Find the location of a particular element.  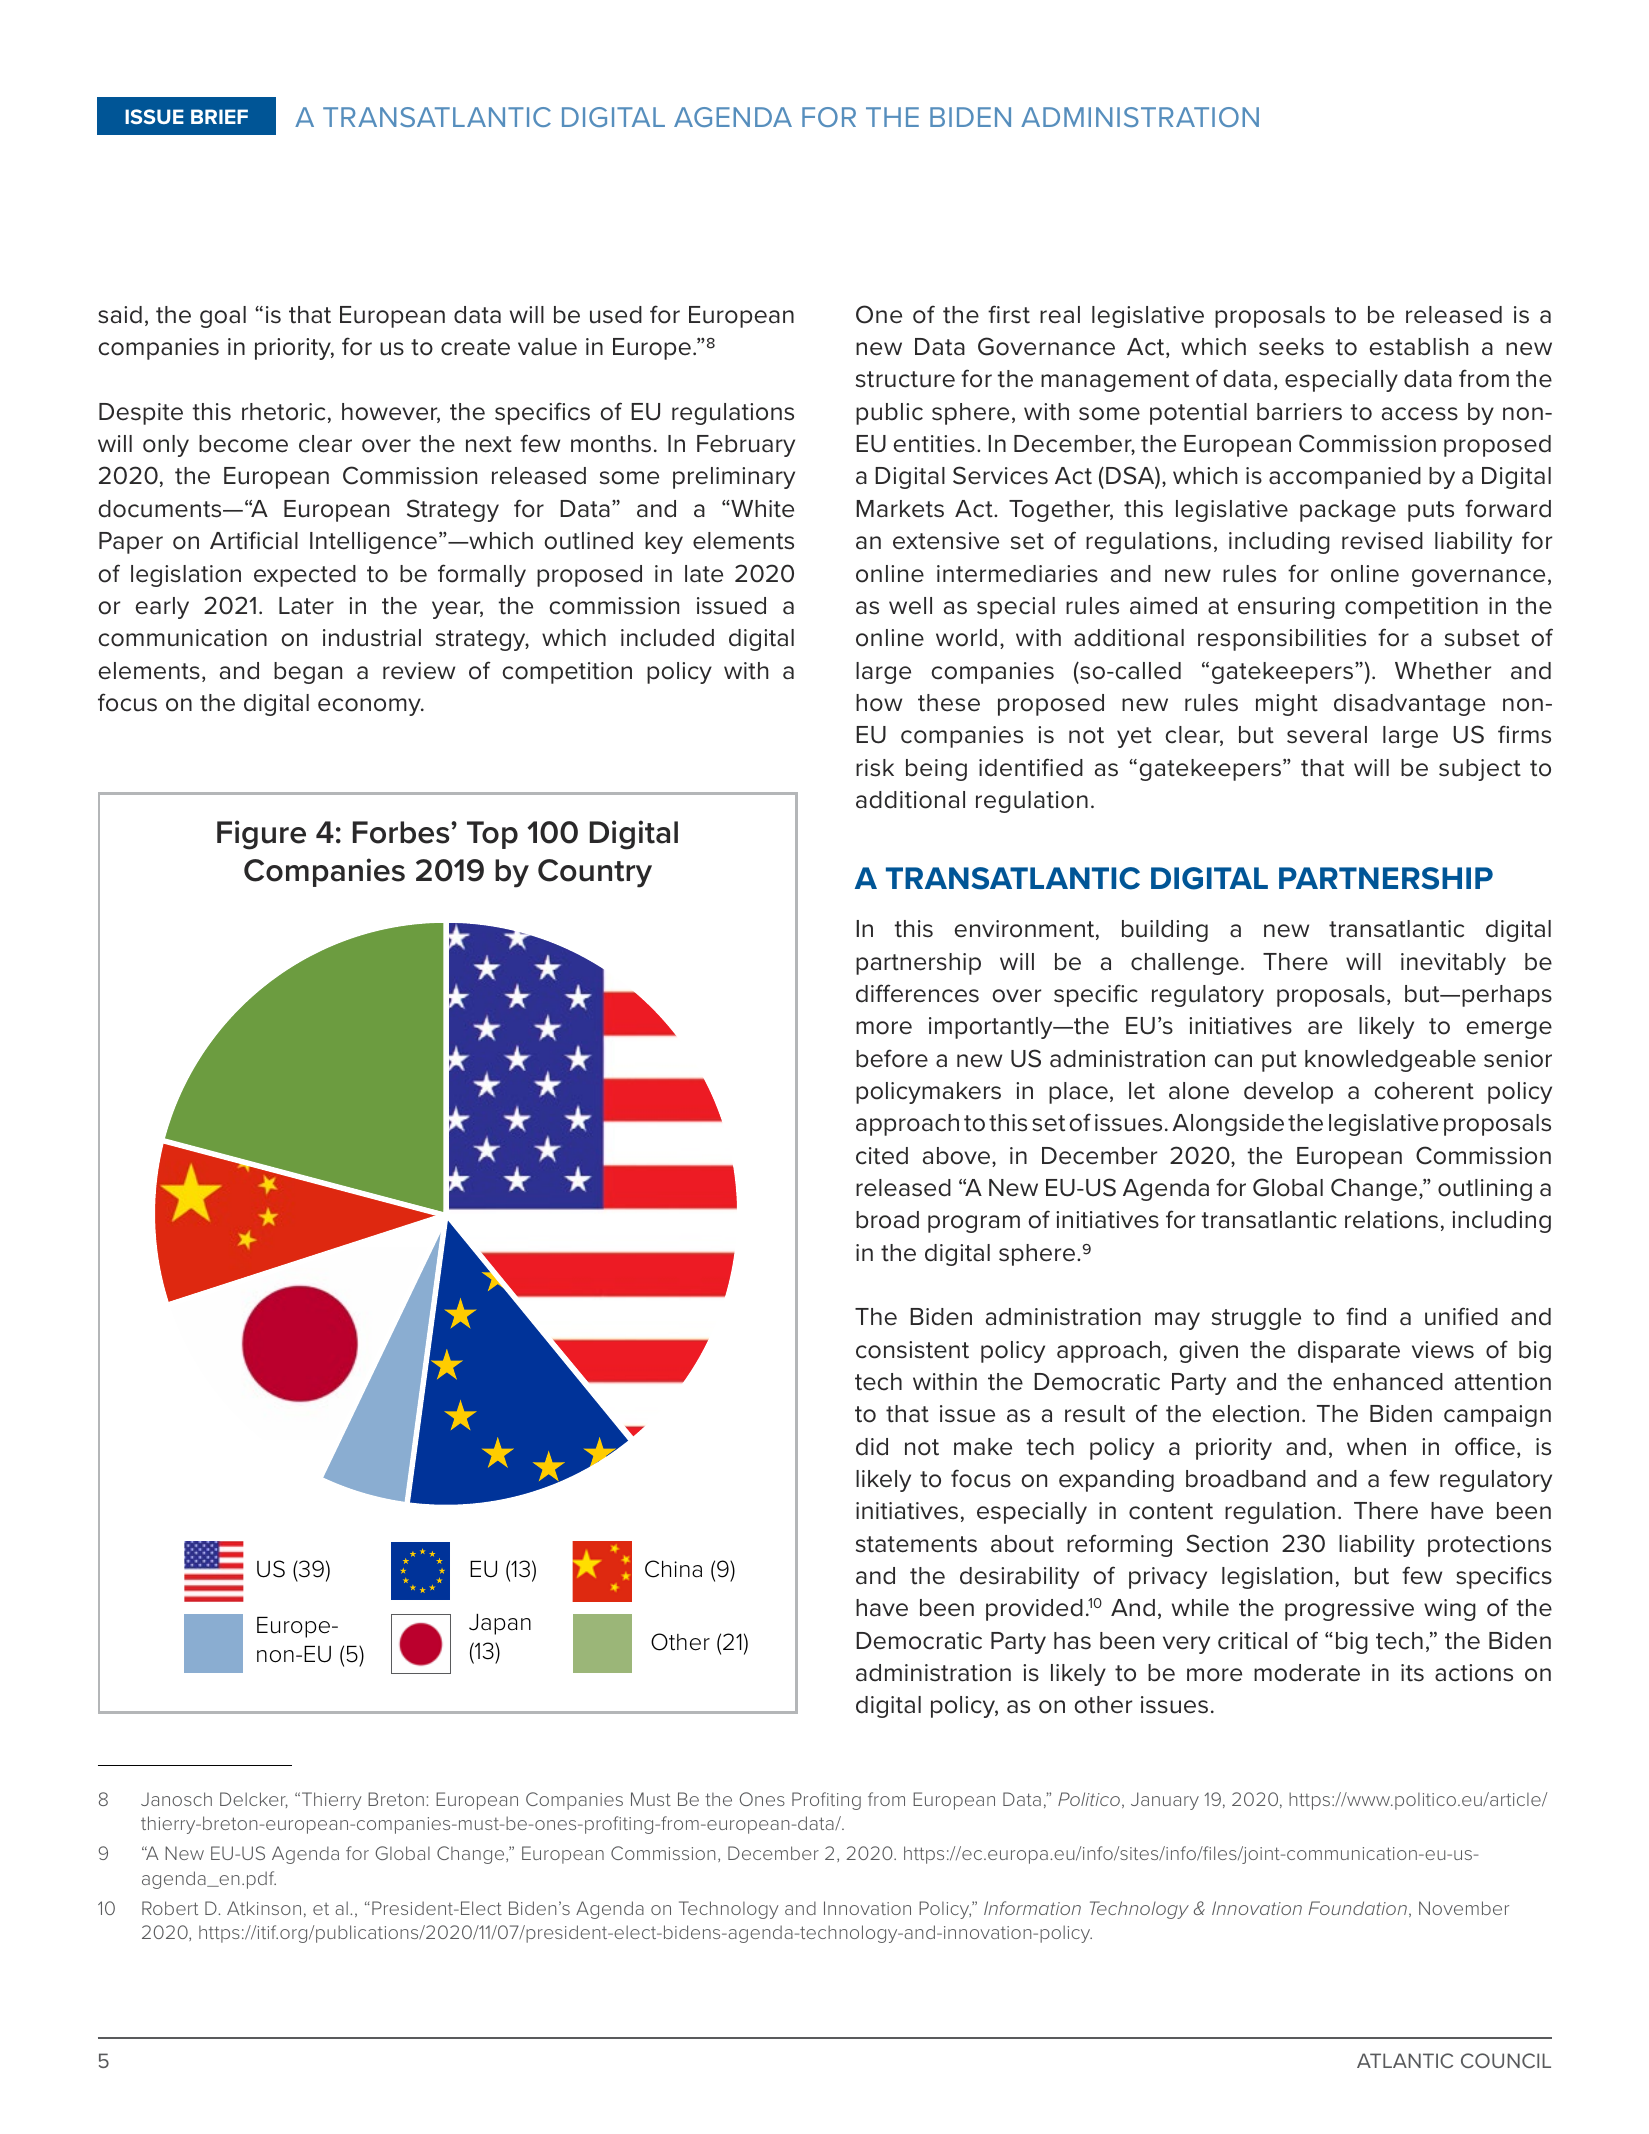

Japan is located at coordinates (500, 1624).
